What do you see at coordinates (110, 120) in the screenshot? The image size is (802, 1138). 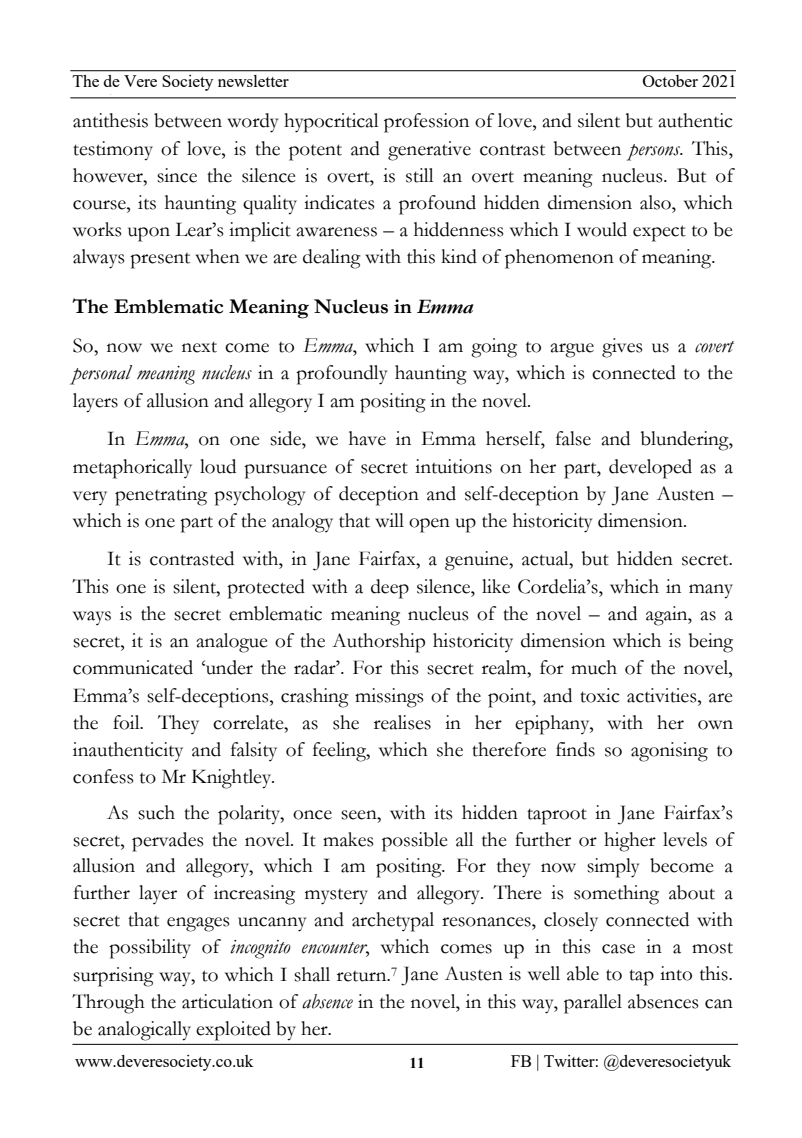 I see `antithesis` at bounding box center [110, 120].
